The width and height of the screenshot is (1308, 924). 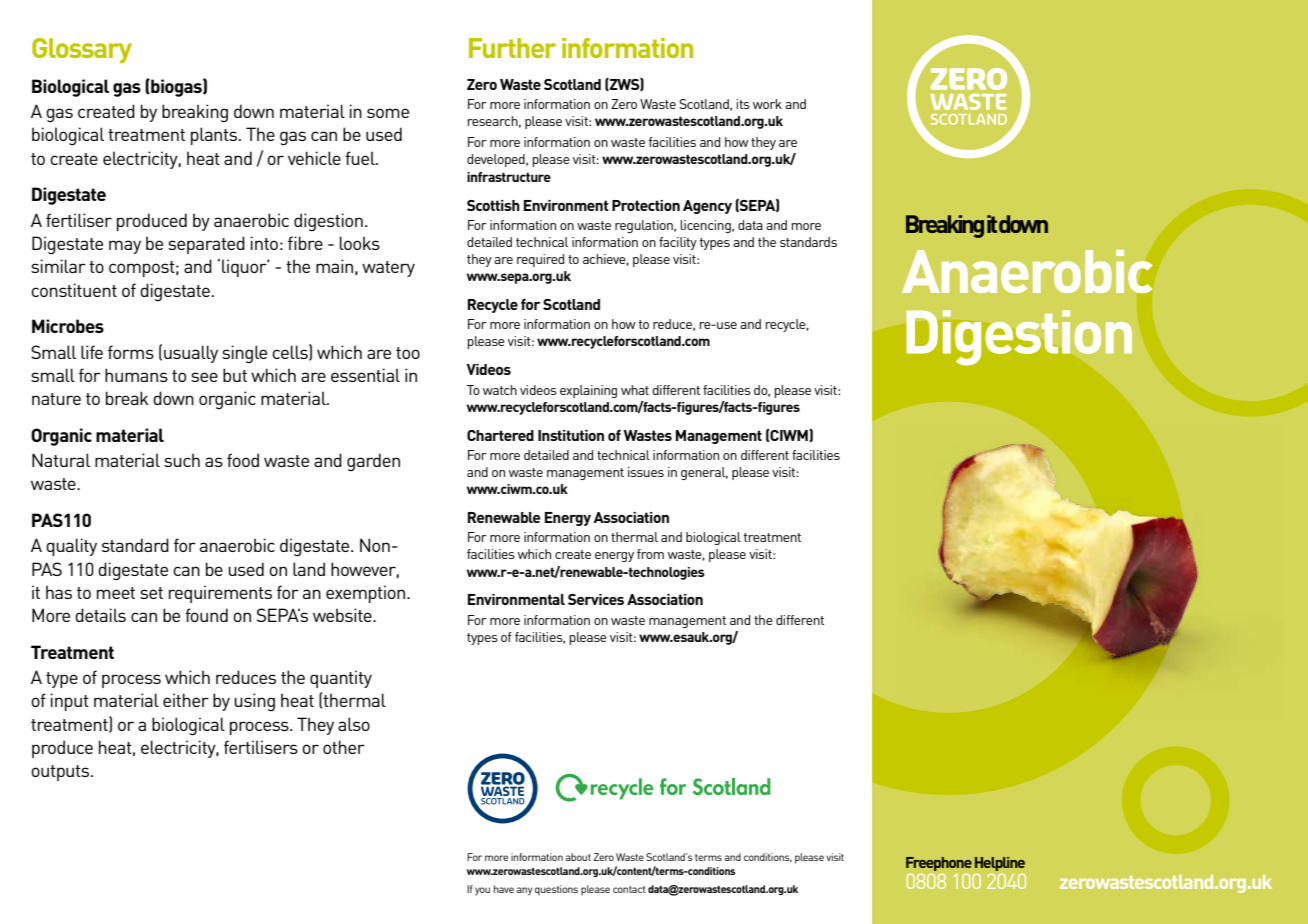 What do you see at coordinates (61, 773) in the screenshot?
I see `outputs` at bounding box center [61, 773].
